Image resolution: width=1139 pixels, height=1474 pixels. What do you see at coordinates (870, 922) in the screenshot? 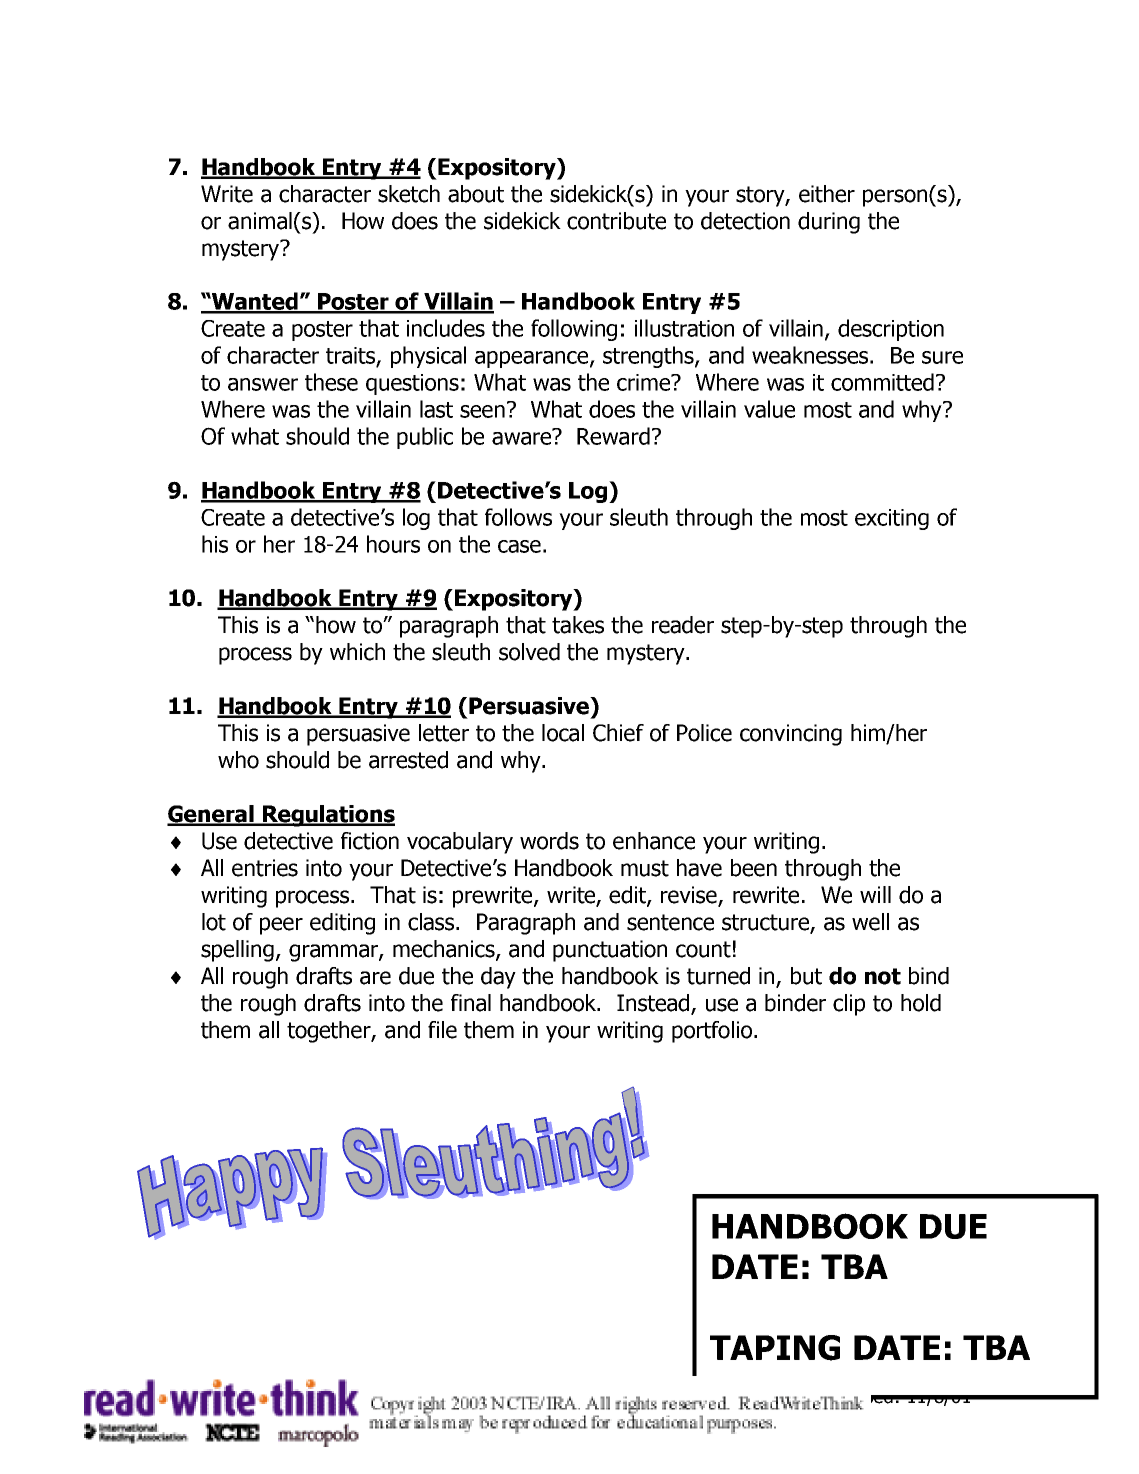
I see `well` at bounding box center [870, 922].
